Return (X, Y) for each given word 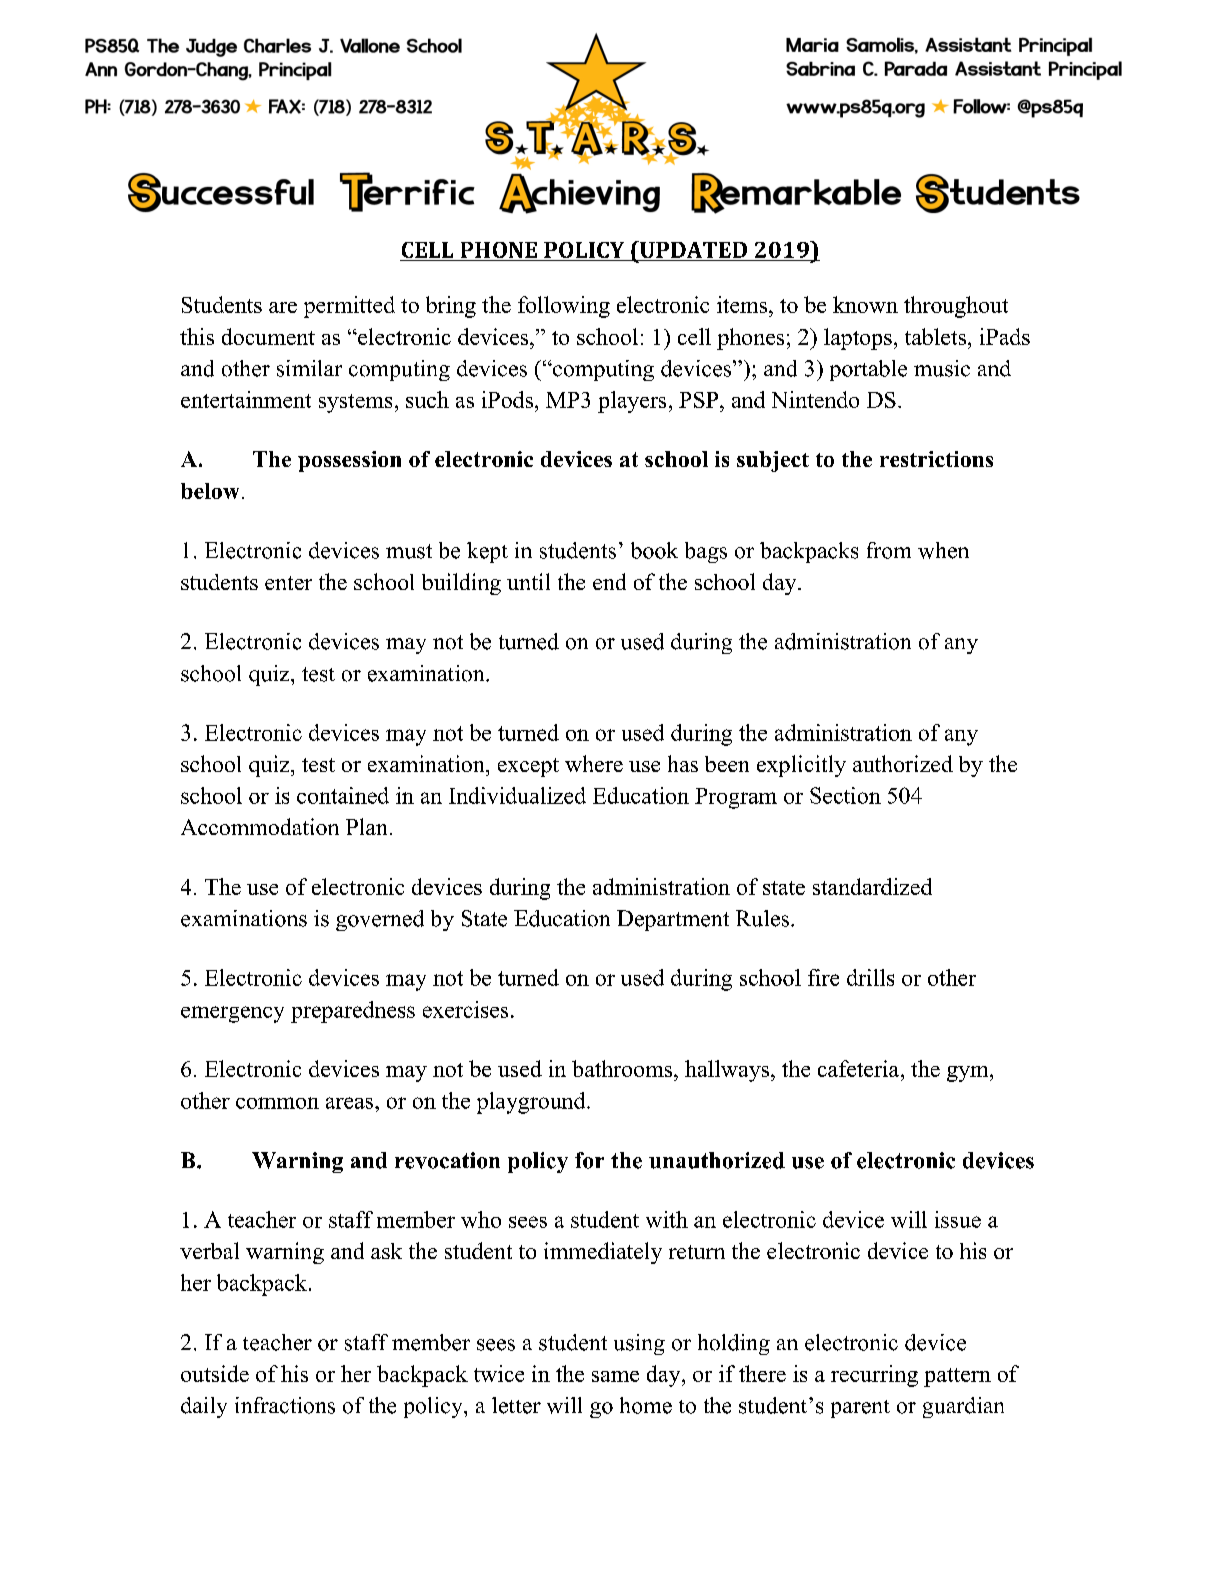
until (528, 581)
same (615, 1376)
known (865, 304)
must (409, 551)
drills (870, 977)
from (889, 550)
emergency (232, 1014)
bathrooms (623, 1068)
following (564, 307)
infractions (285, 1405)
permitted (349, 307)
